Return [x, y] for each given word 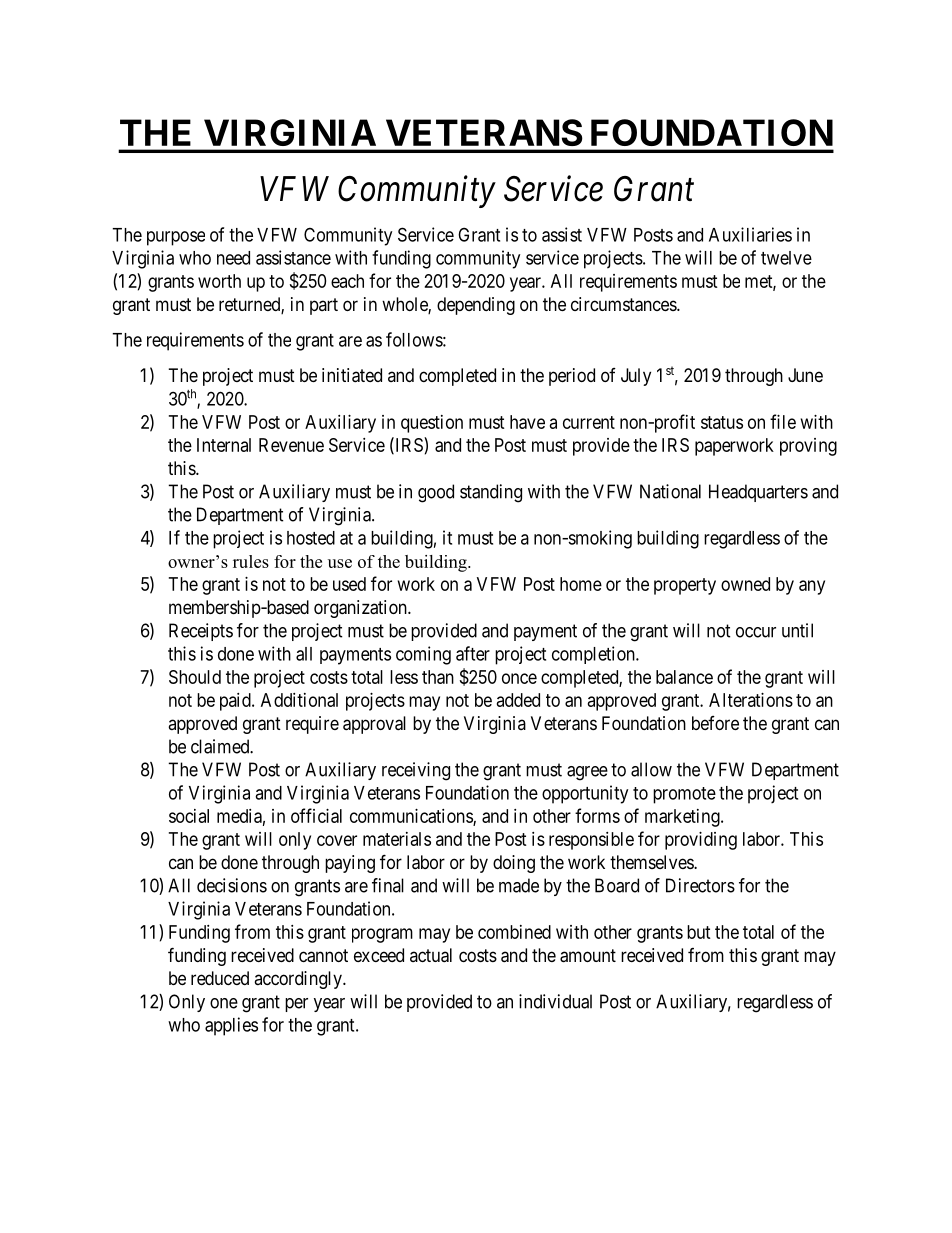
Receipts [201, 632]
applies [231, 1026]
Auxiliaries [750, 234]
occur [756, 632]
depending [476, 306]
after [473, 653]
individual [555, 1001]
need [233, 258]
